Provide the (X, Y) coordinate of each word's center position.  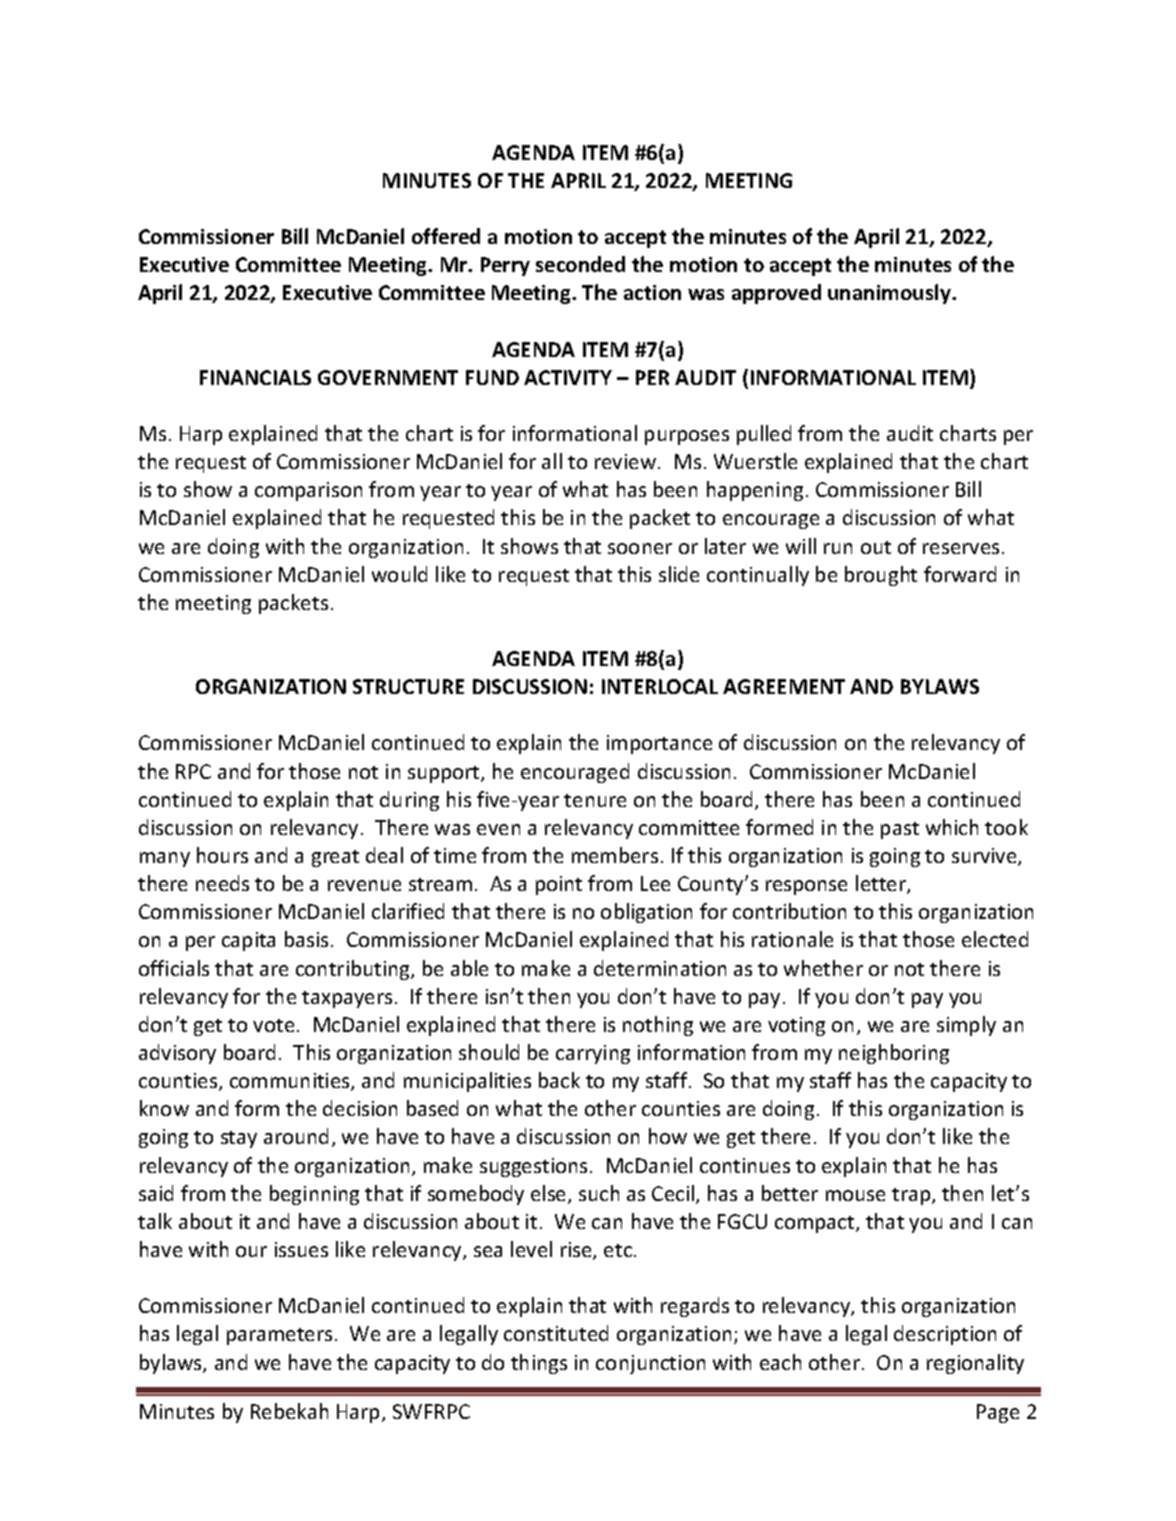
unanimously (890, 294)
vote (273, 1025)
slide (679, 574)
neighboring (894, 1054)
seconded (580, 264)
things (539, 1364)
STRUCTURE (408, 686)
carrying (593, 1054)
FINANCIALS (255, 377)
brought (881, 576)
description (945, 1335)
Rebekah (289, 1411)
